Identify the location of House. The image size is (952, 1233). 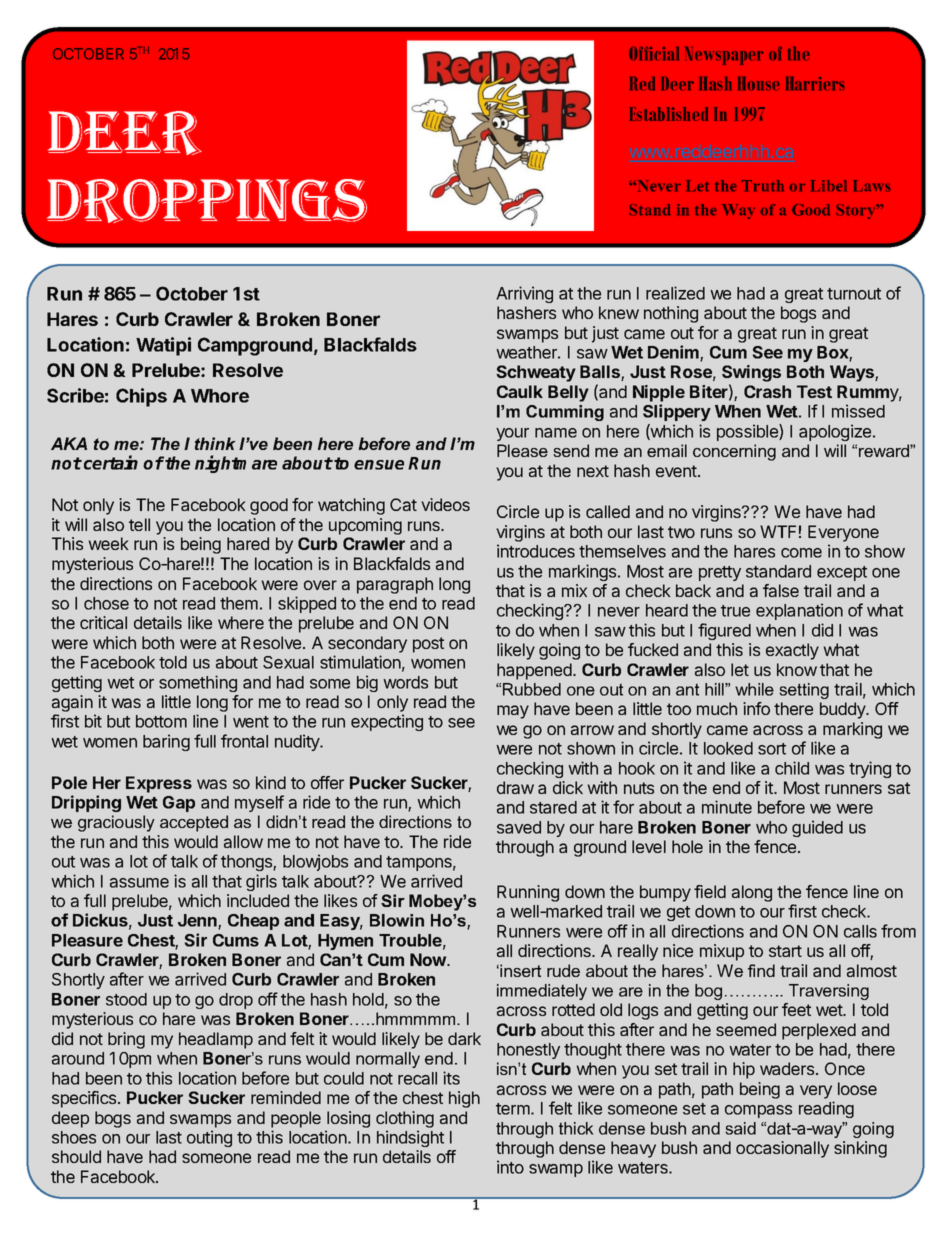
(758, 83).
